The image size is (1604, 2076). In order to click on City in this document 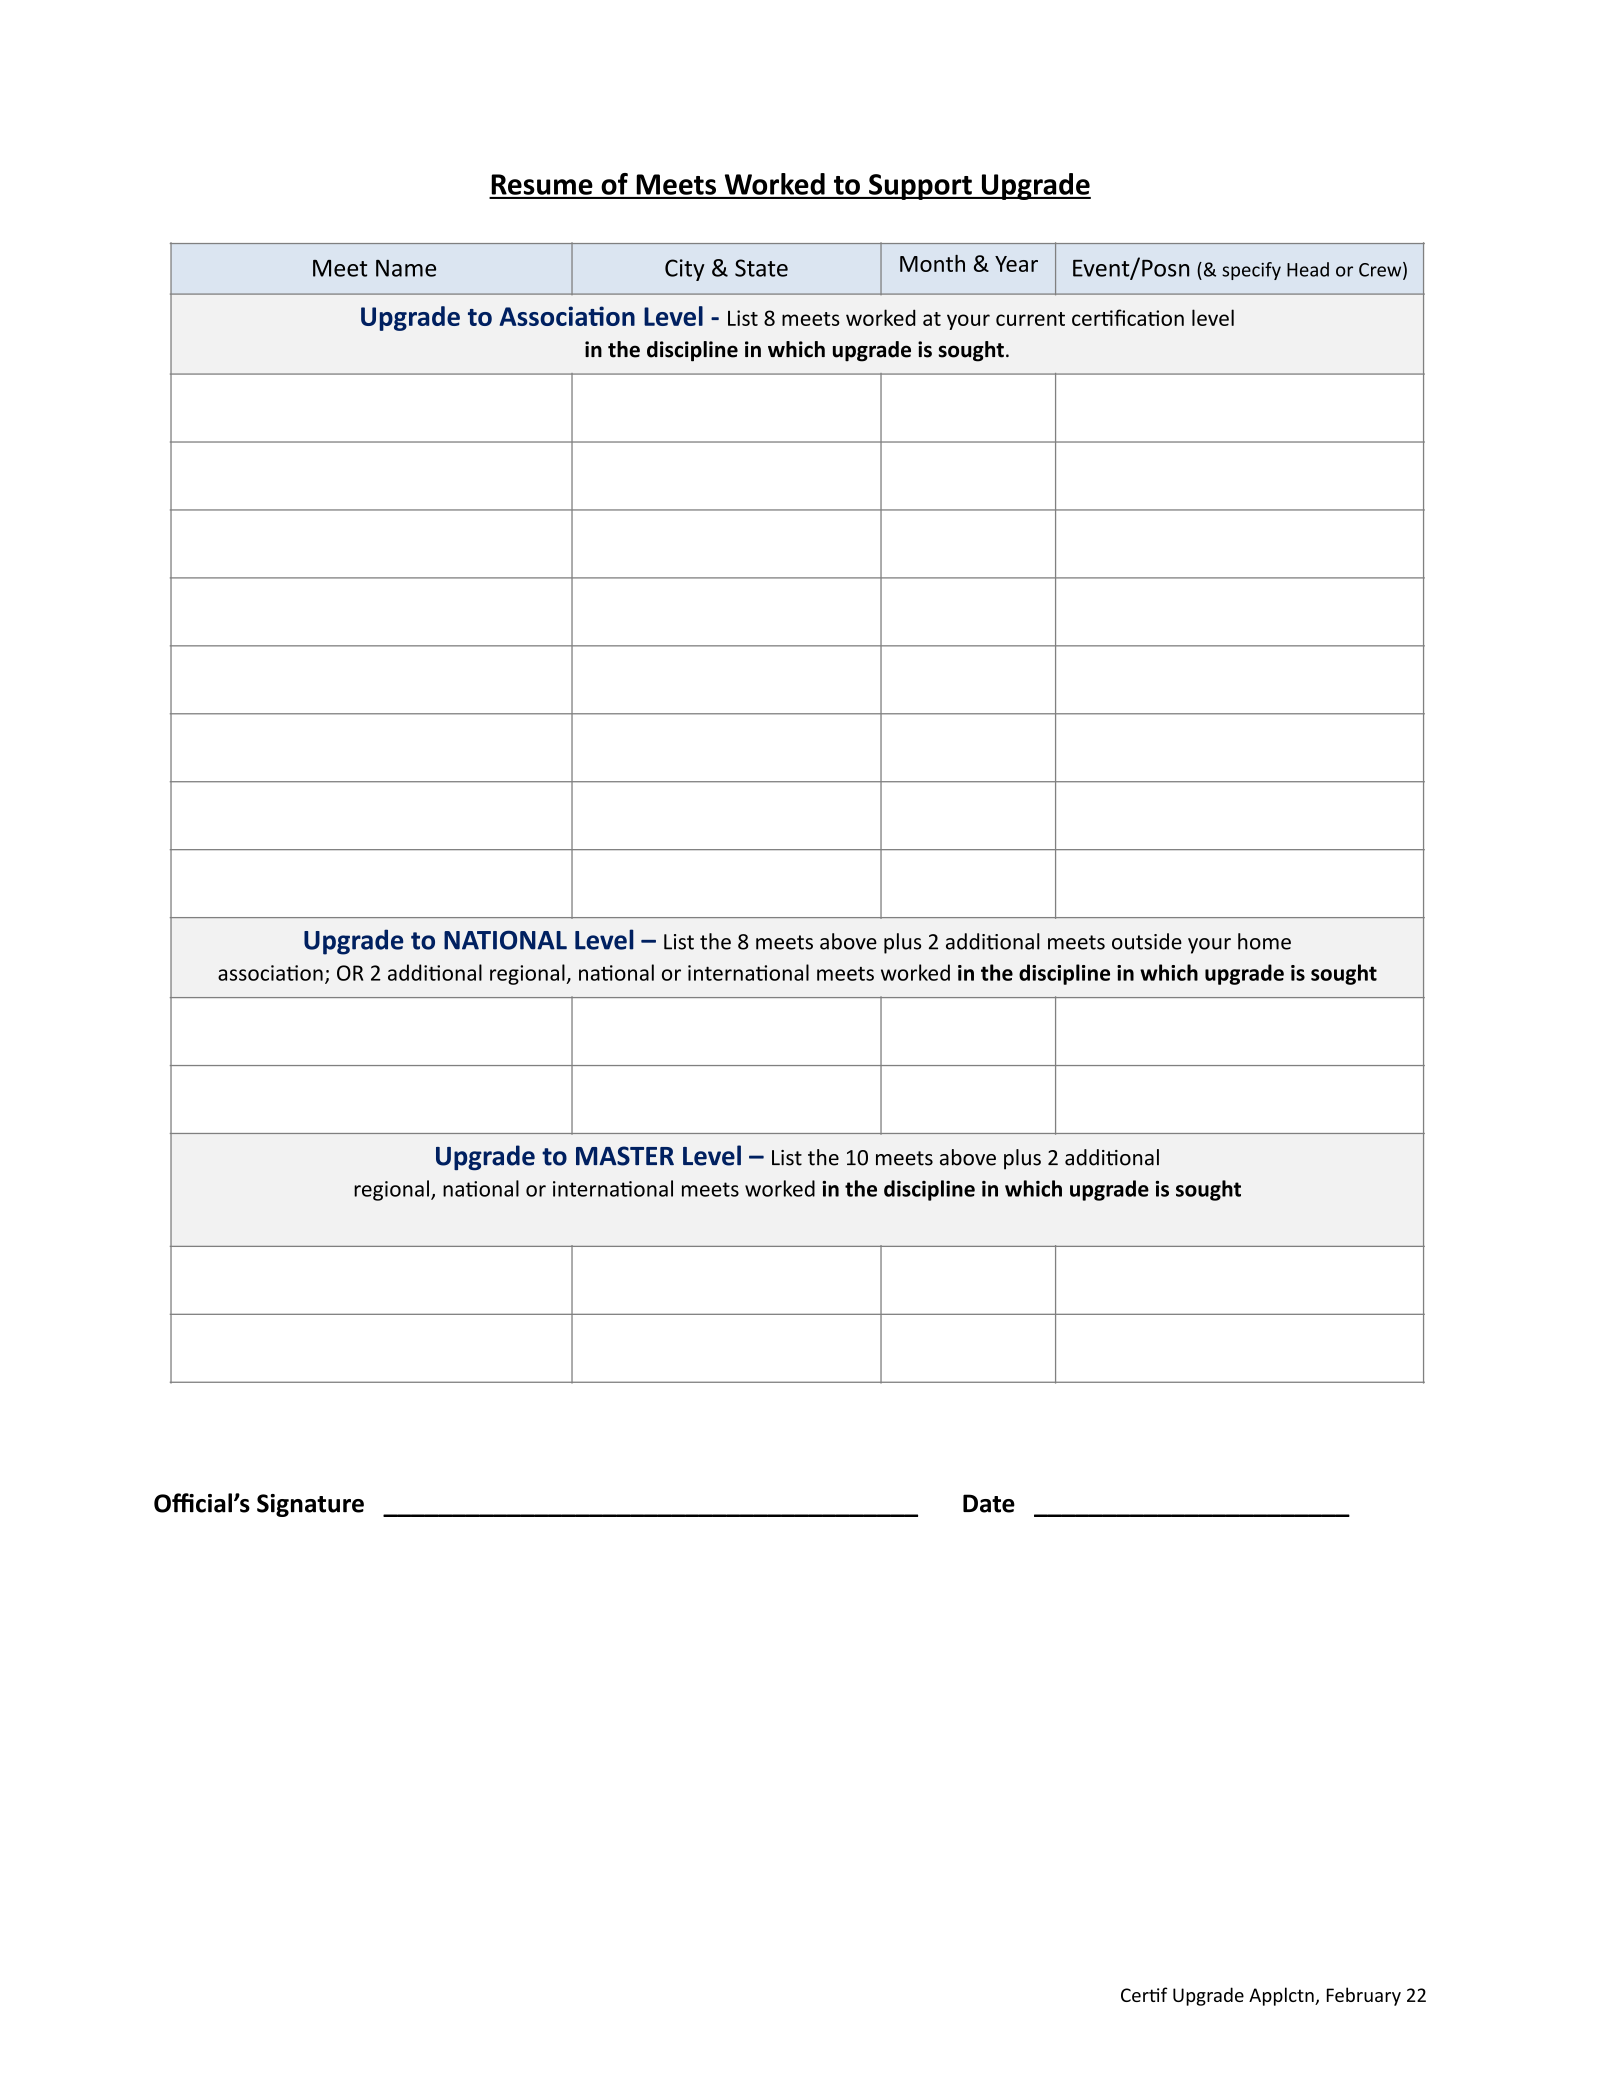, I will do `click(685, 270)`.
